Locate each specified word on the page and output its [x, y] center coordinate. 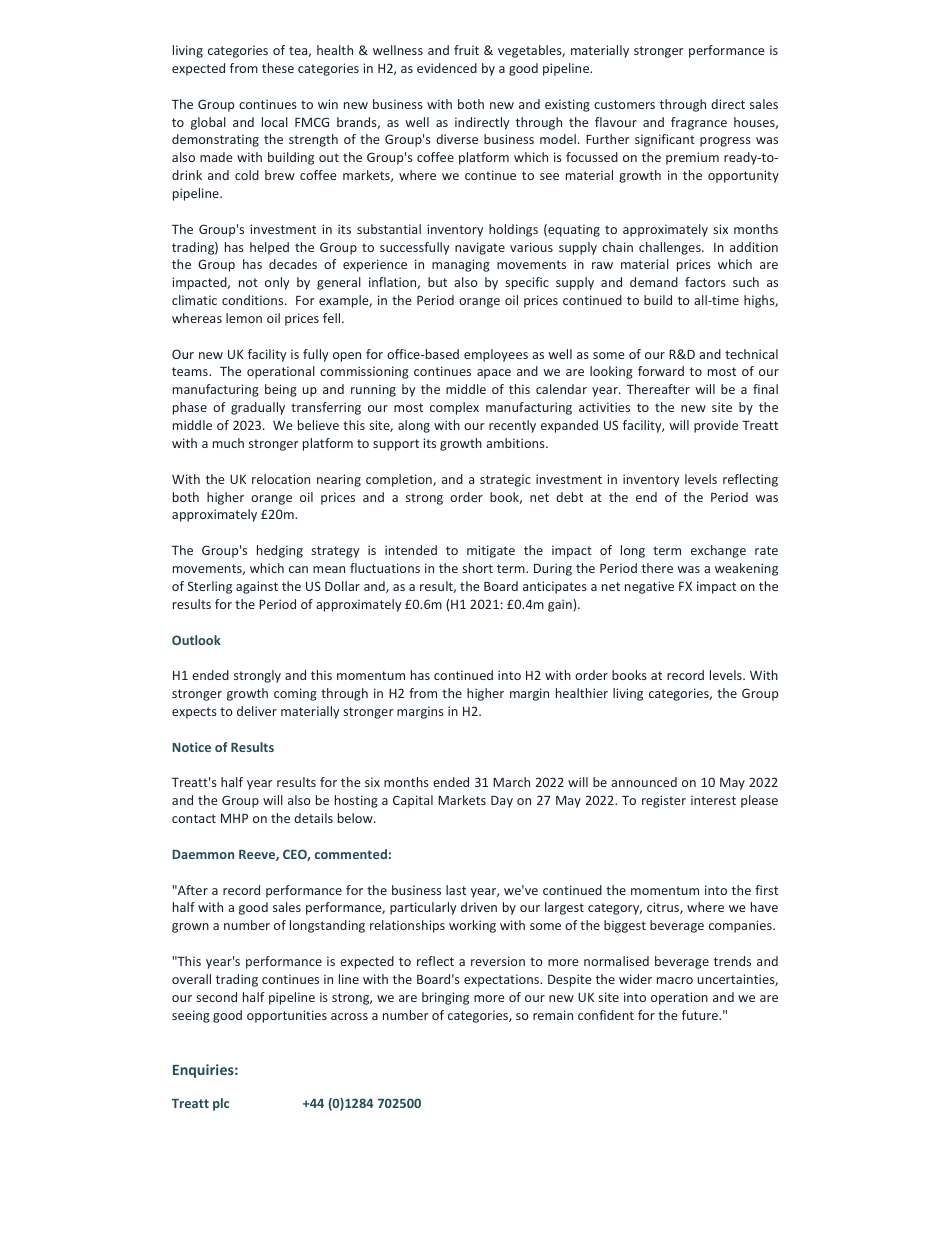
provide [716, 426]
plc [221, 1104]
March [511, 782]
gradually [258, 408]
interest [713, 800]
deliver [257, 711]
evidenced [447, 68]
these [278, 68]
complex [454, 408]
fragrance [699, 123]
